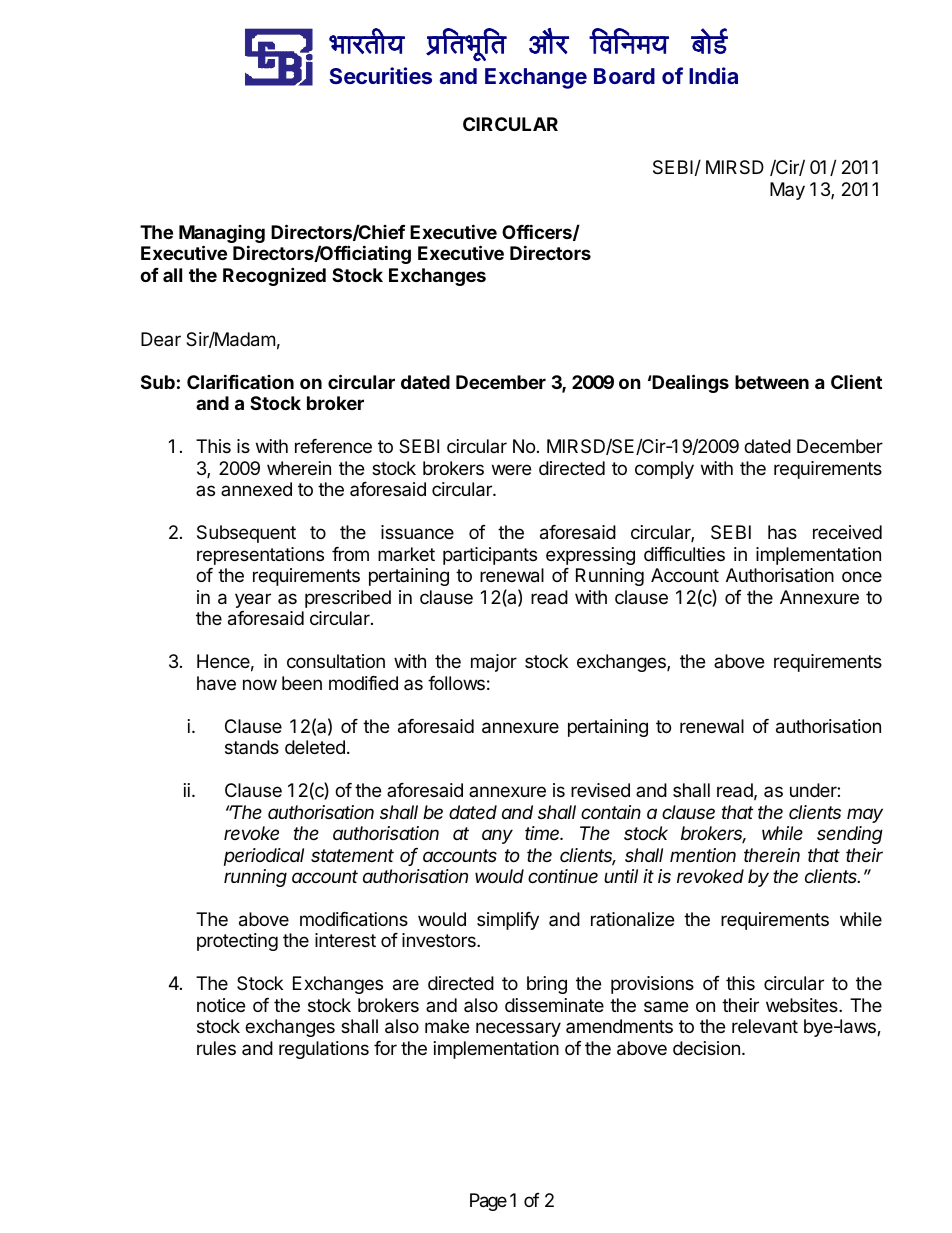  Describe the element at coordinates (713, 75) in the image. I see `India` at that location.
